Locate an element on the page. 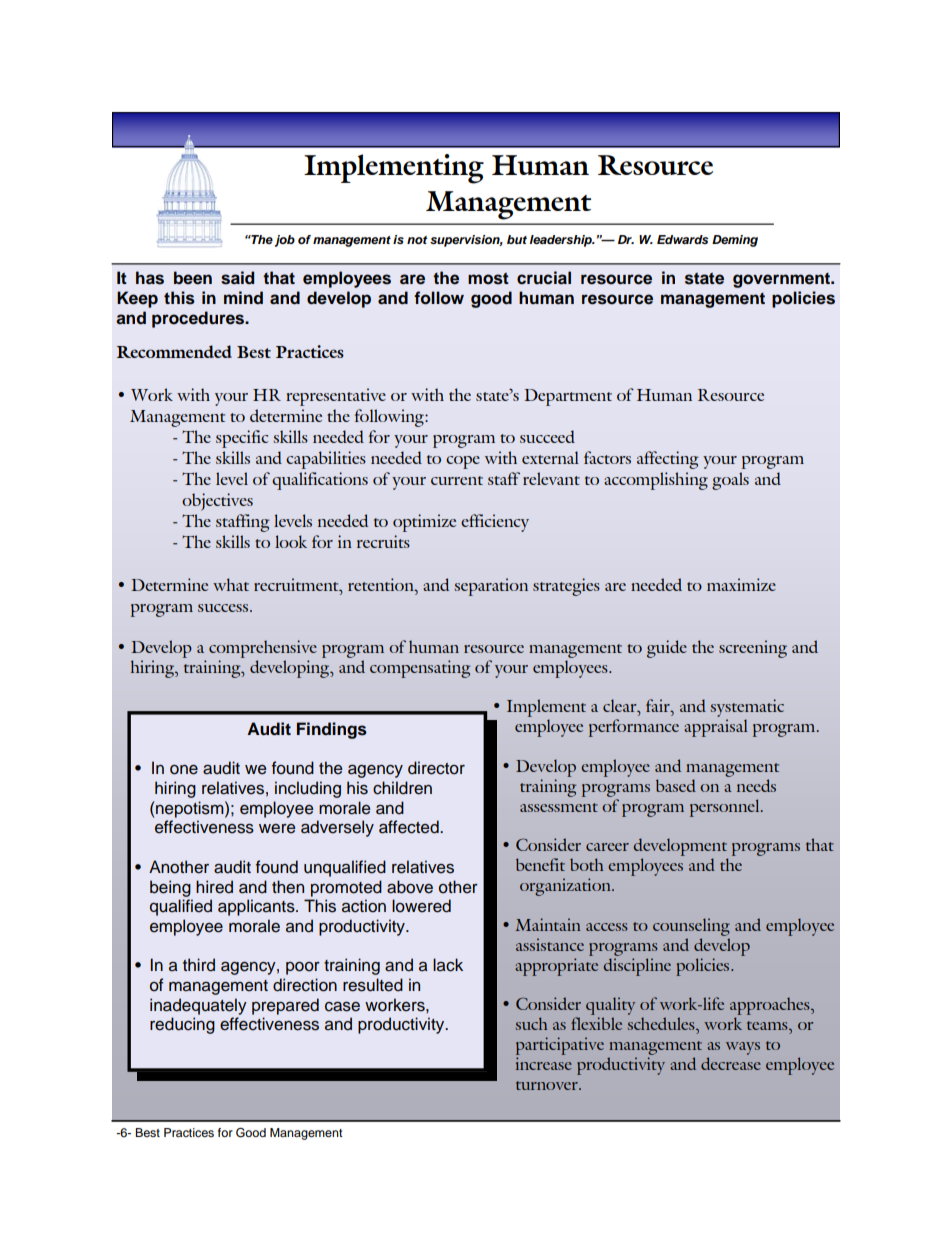 Image resolution: width=952 pixels, height=1233 pixels. above is located at coordinates (410, 887).
